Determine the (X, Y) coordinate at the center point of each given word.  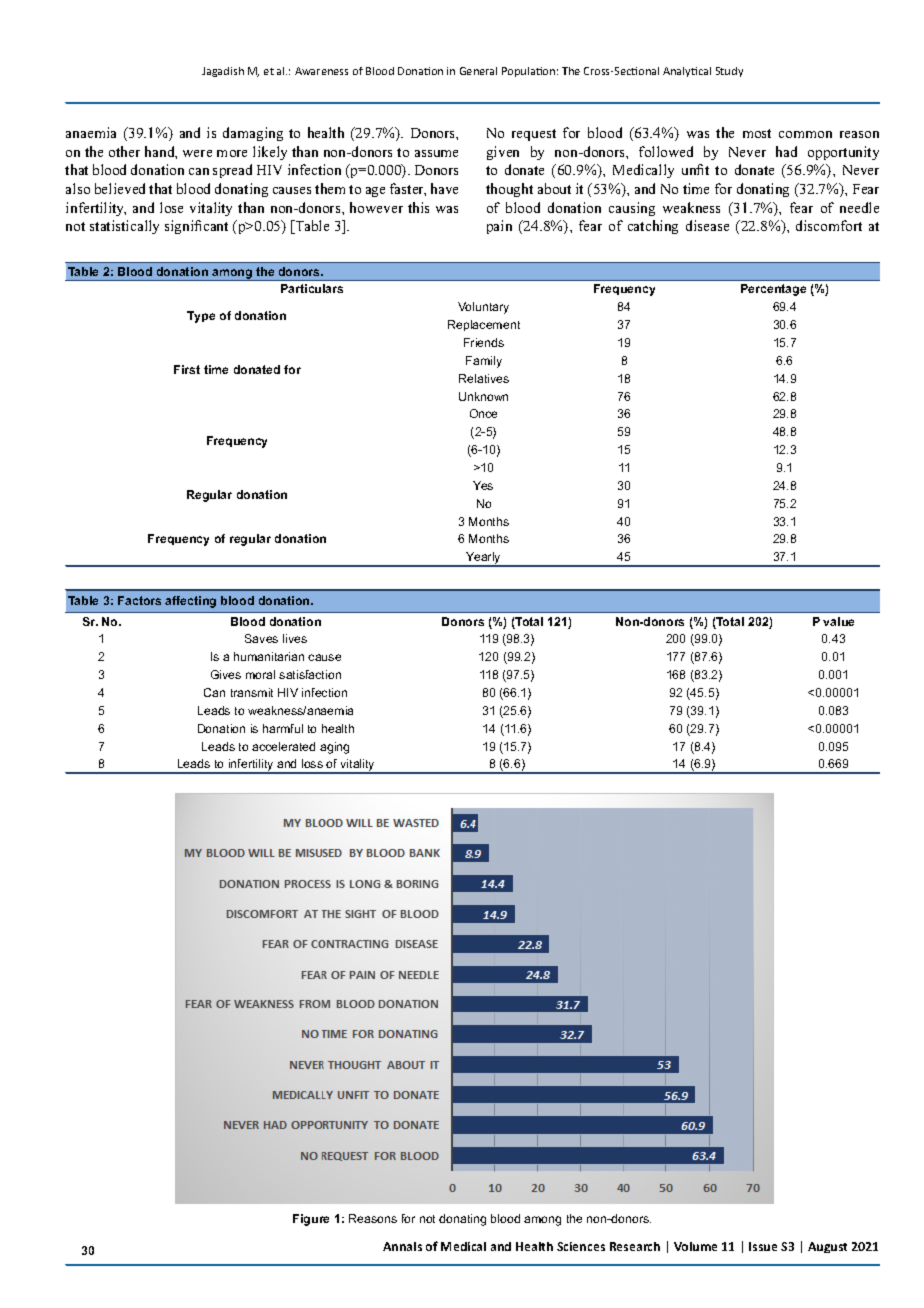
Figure (311, 1220)
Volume (695, 1246)
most (757, 133)
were (197, 153)
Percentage (773, 290)
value (838, 621)
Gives (226, 674)
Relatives (484, 378)
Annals (402, 1246)
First (187, 369)
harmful (283, 728)
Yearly (484, 559)
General (478, 71)
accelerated (283, 746)
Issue (763, 1246)
